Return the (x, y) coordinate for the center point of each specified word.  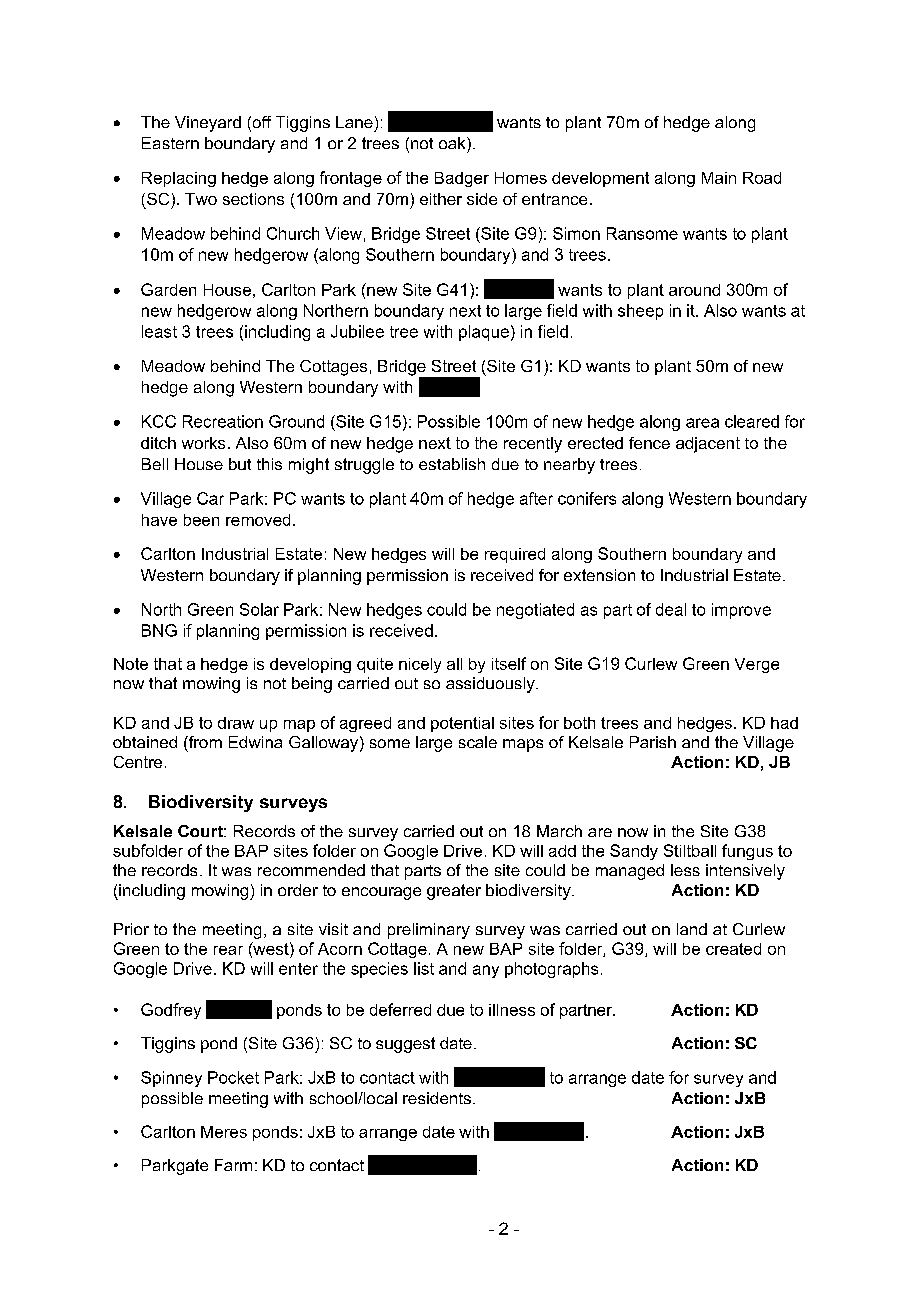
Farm (233, 1165)
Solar (259, 609)
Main (719, 178)
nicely (420, 665)
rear (228, 950)
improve (741, 611)
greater (454, 892)
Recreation (223, 421)
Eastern (170, 143)
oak (453, 143)
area (702, 423)
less (685, 870)
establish (452, 464)
